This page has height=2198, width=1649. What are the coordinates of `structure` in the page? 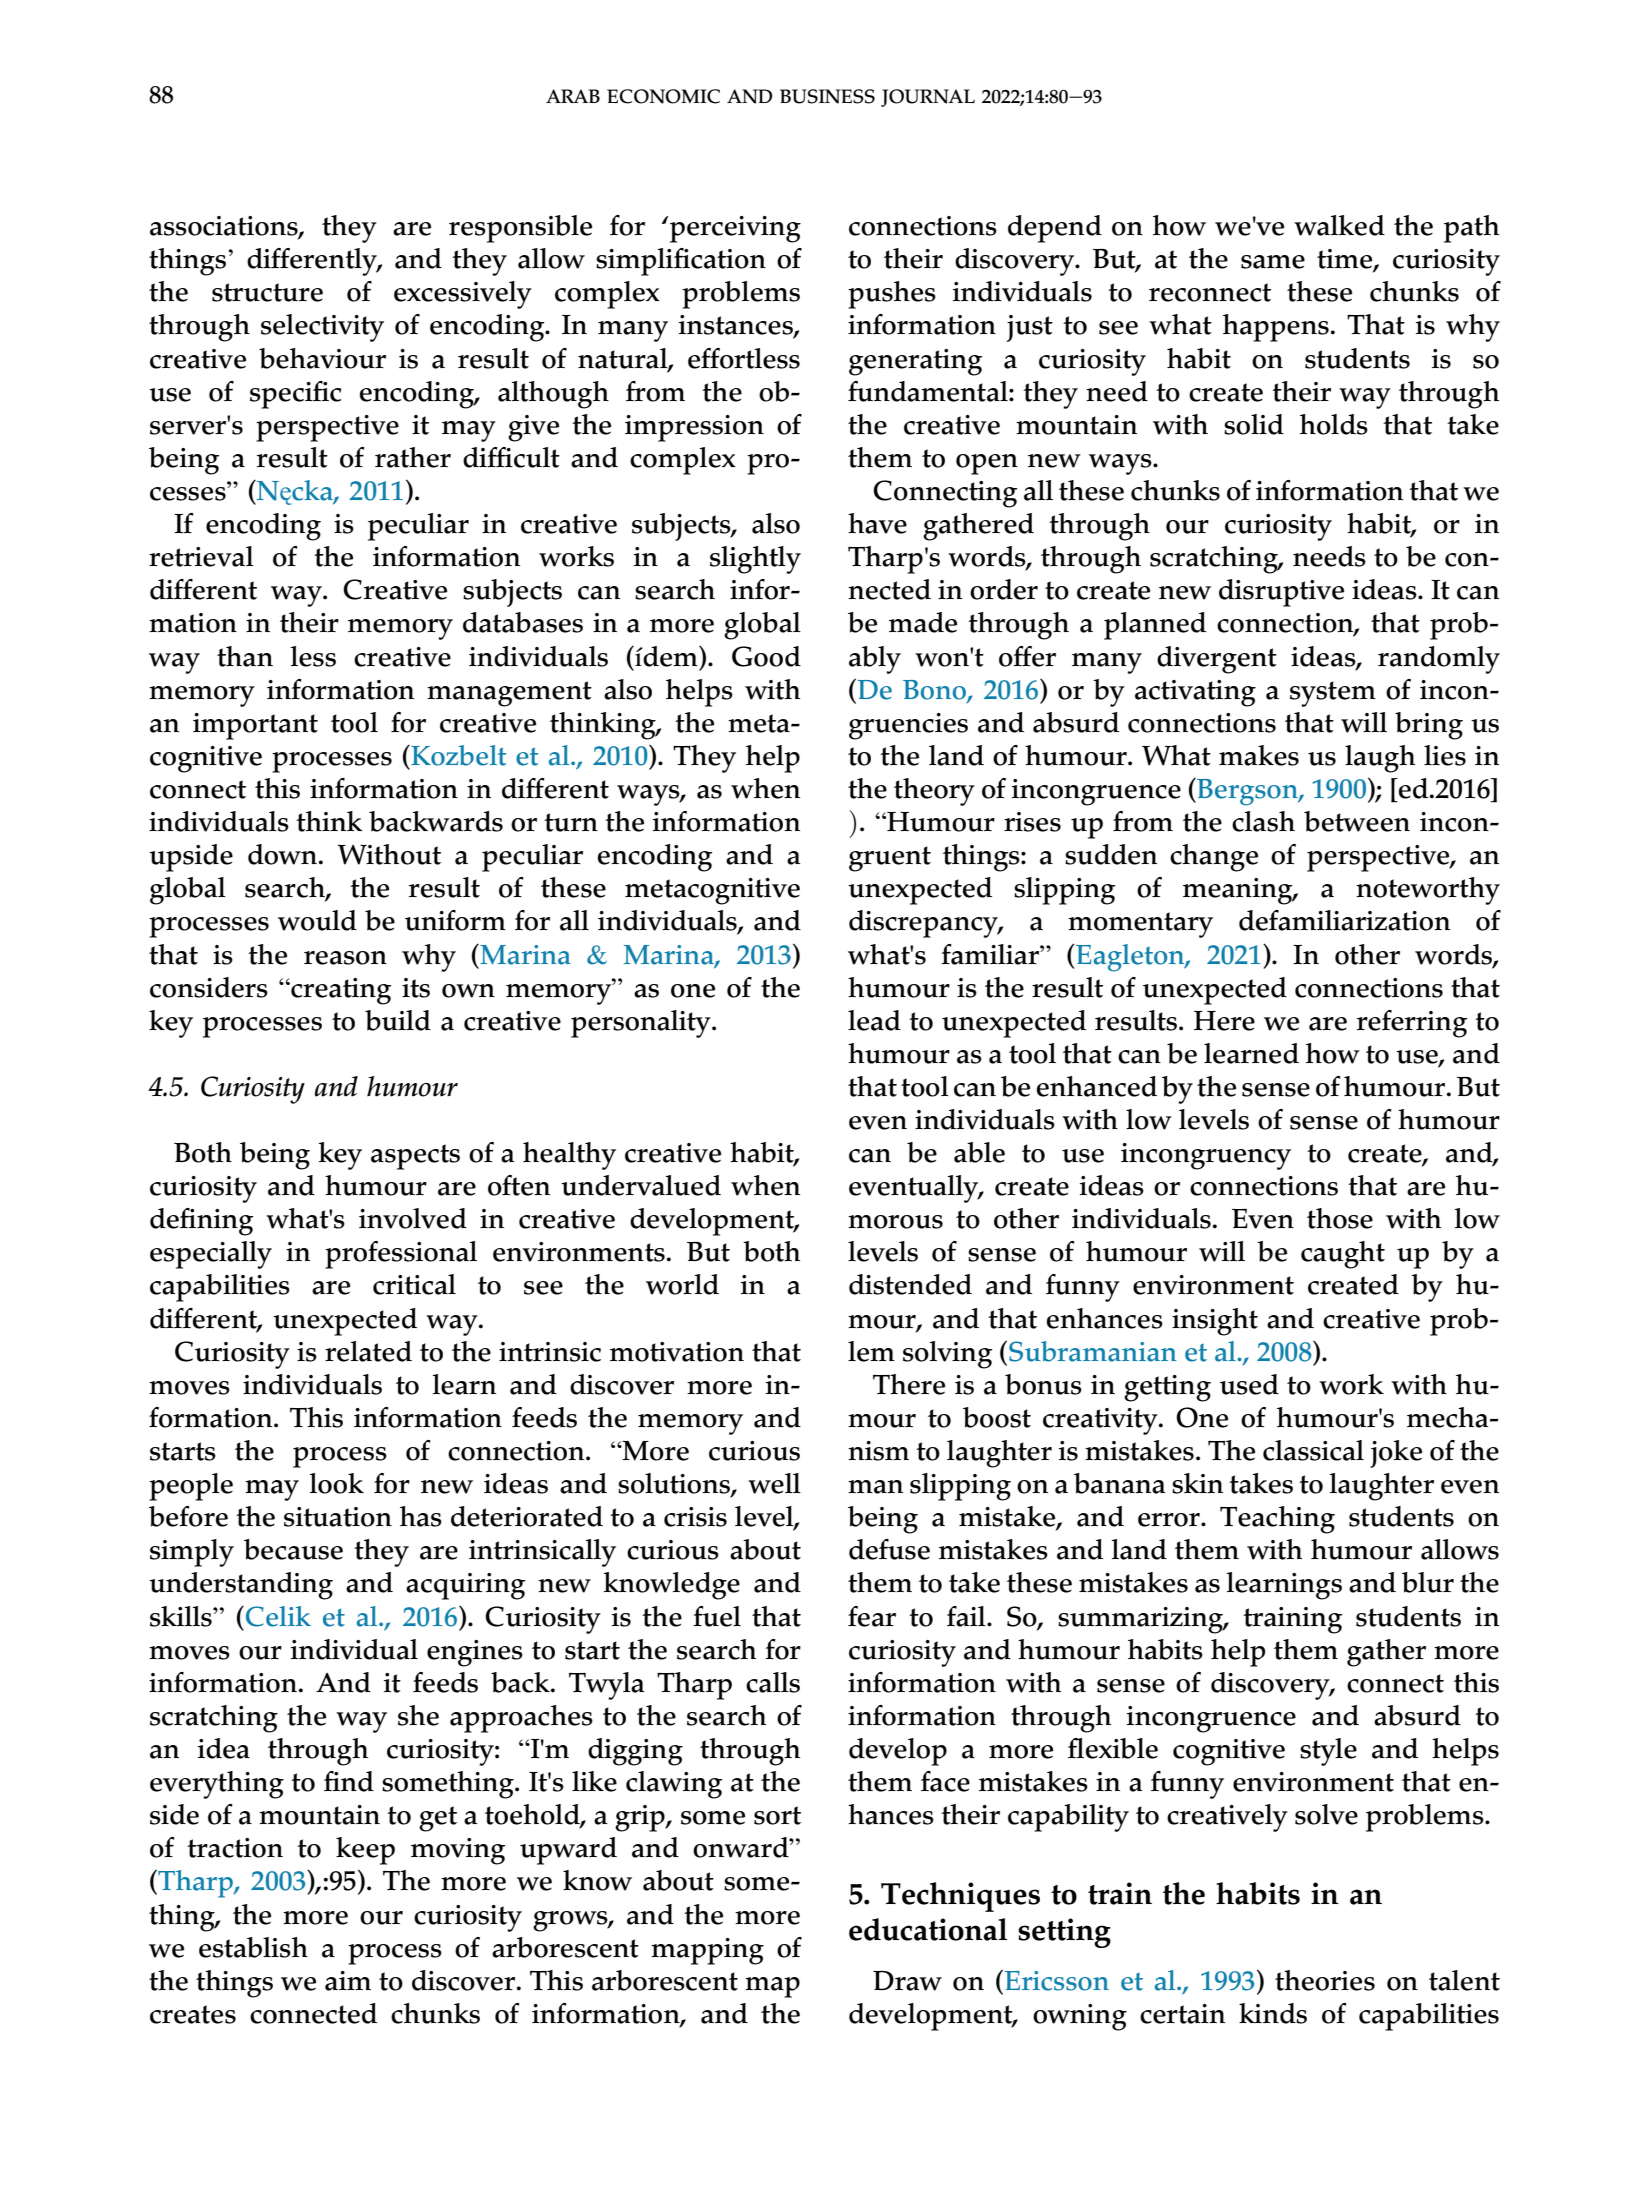 It's located at (267, 292).
